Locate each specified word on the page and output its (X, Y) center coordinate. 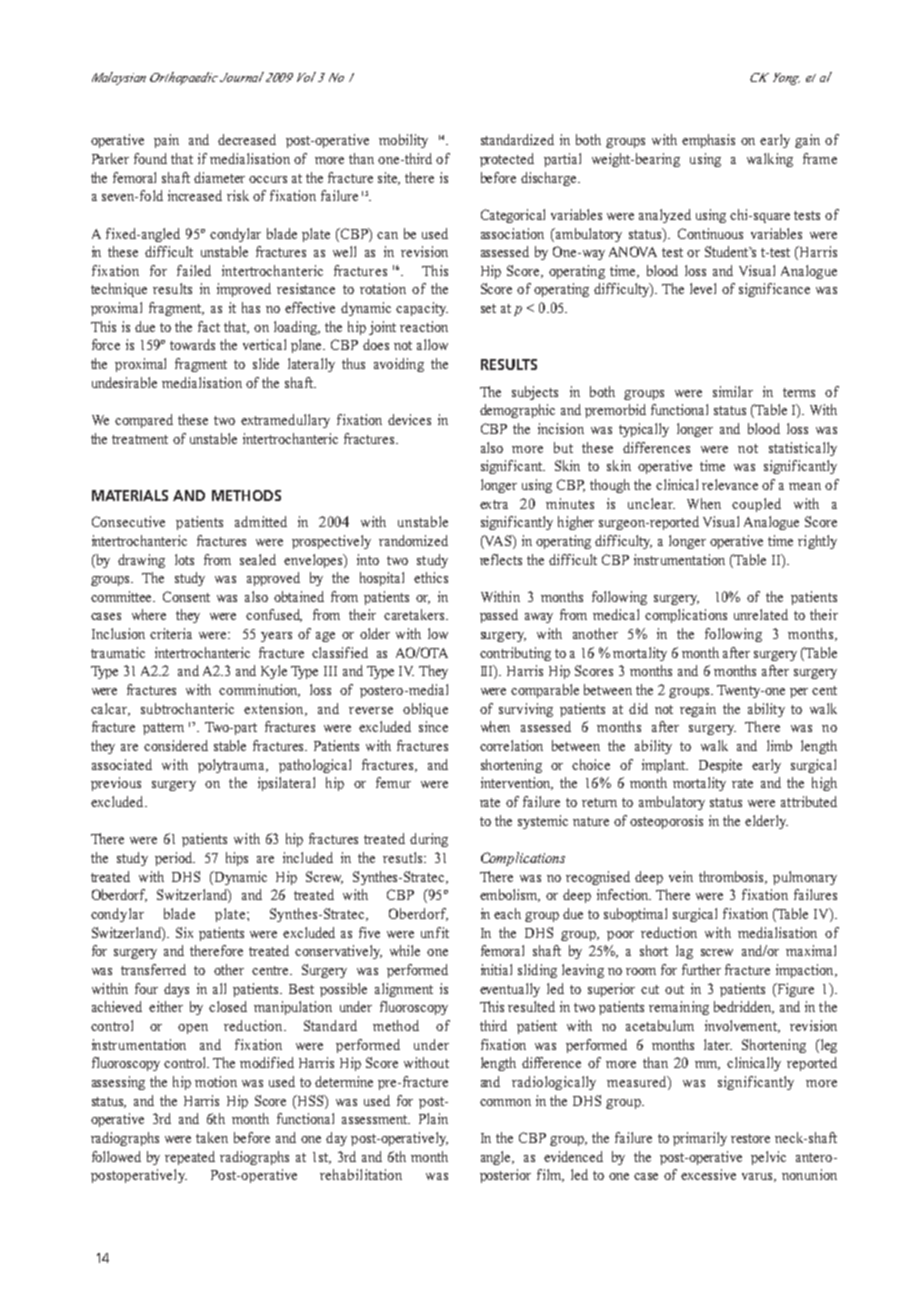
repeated (190, 1158)
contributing (515, 654)
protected (507, 160)
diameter (219, 177)
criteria (171, 633)
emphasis (708, 141)
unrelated (761, 614)
